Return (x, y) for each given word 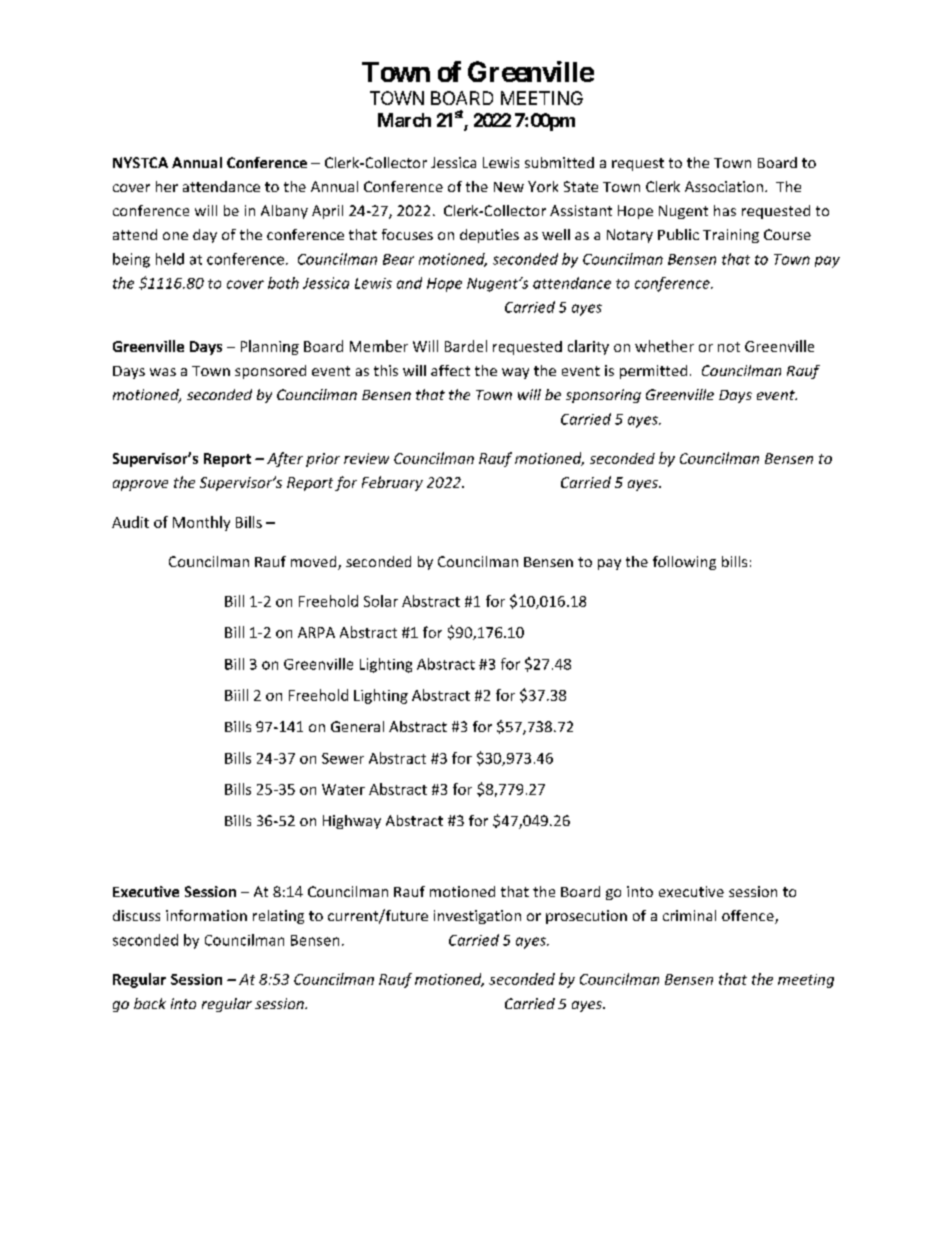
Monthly (201, 523)
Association (724, 186)
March (404, 120)
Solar (381, 601)
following (684, 563)
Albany (284, 212)
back (150, 1003)
